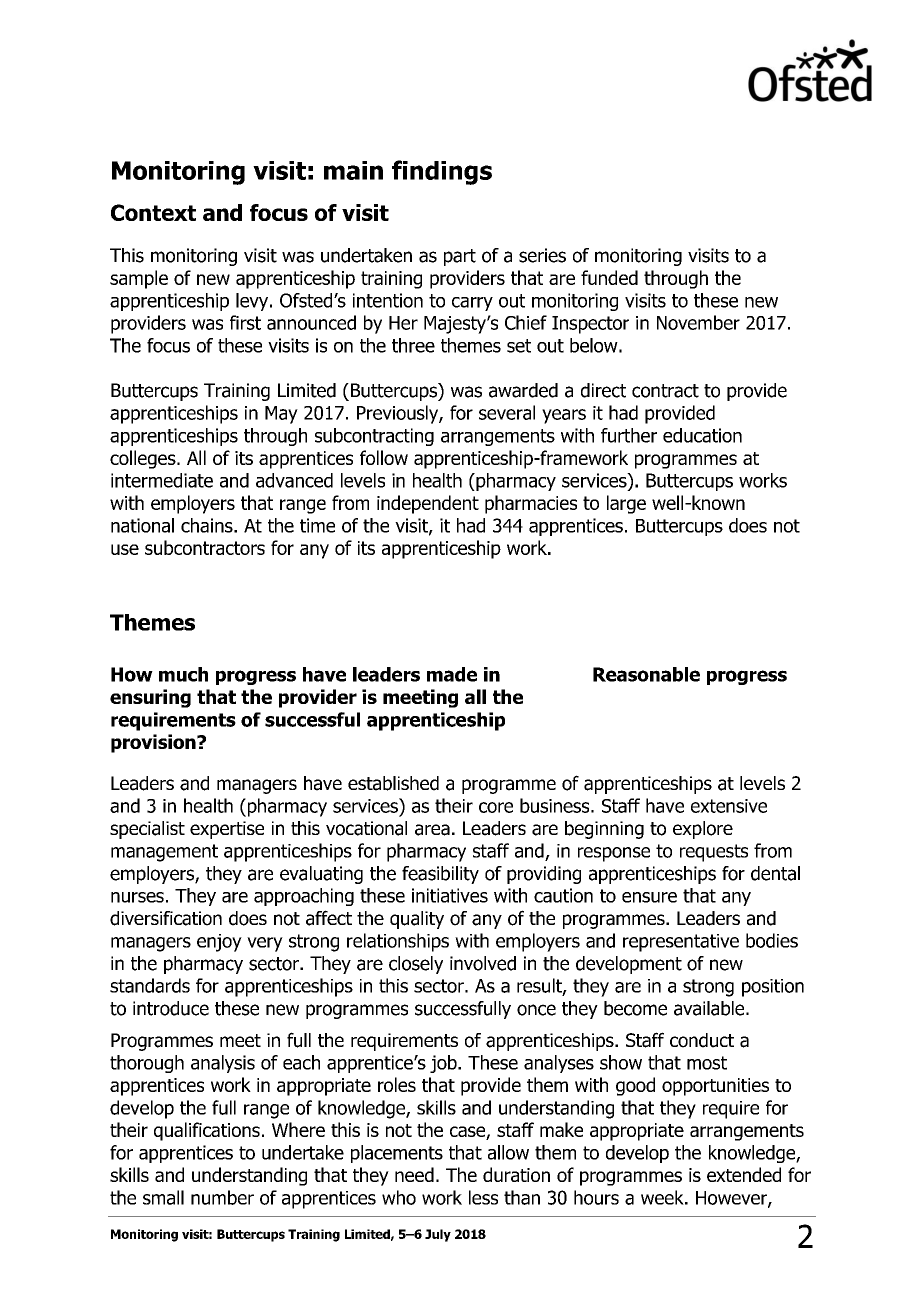  Describe the element at coordinates (183, 674) in the screenshot. I see `much` at that location.
